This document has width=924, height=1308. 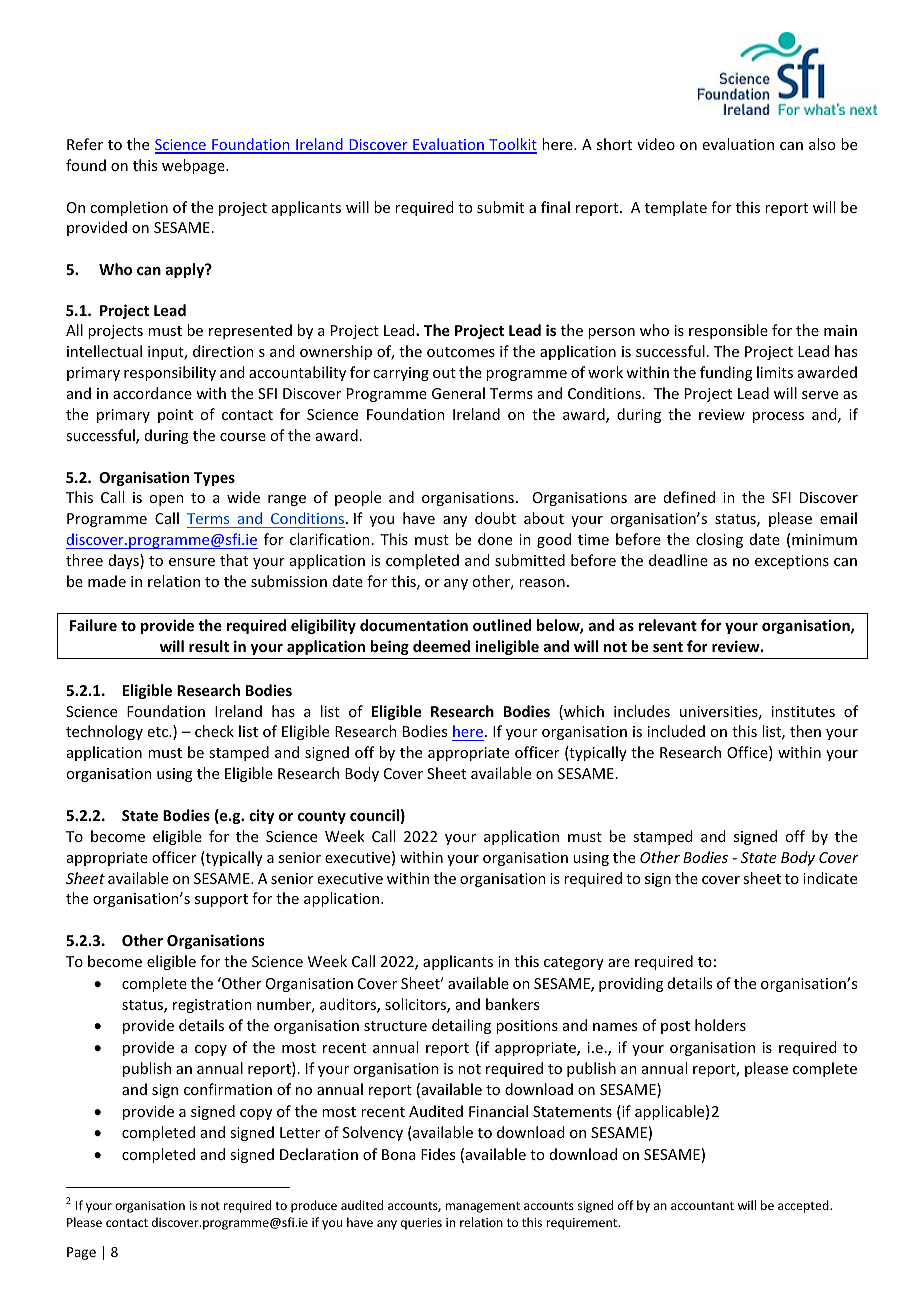 I want to click on produce, so click(x=314, y=1206).
